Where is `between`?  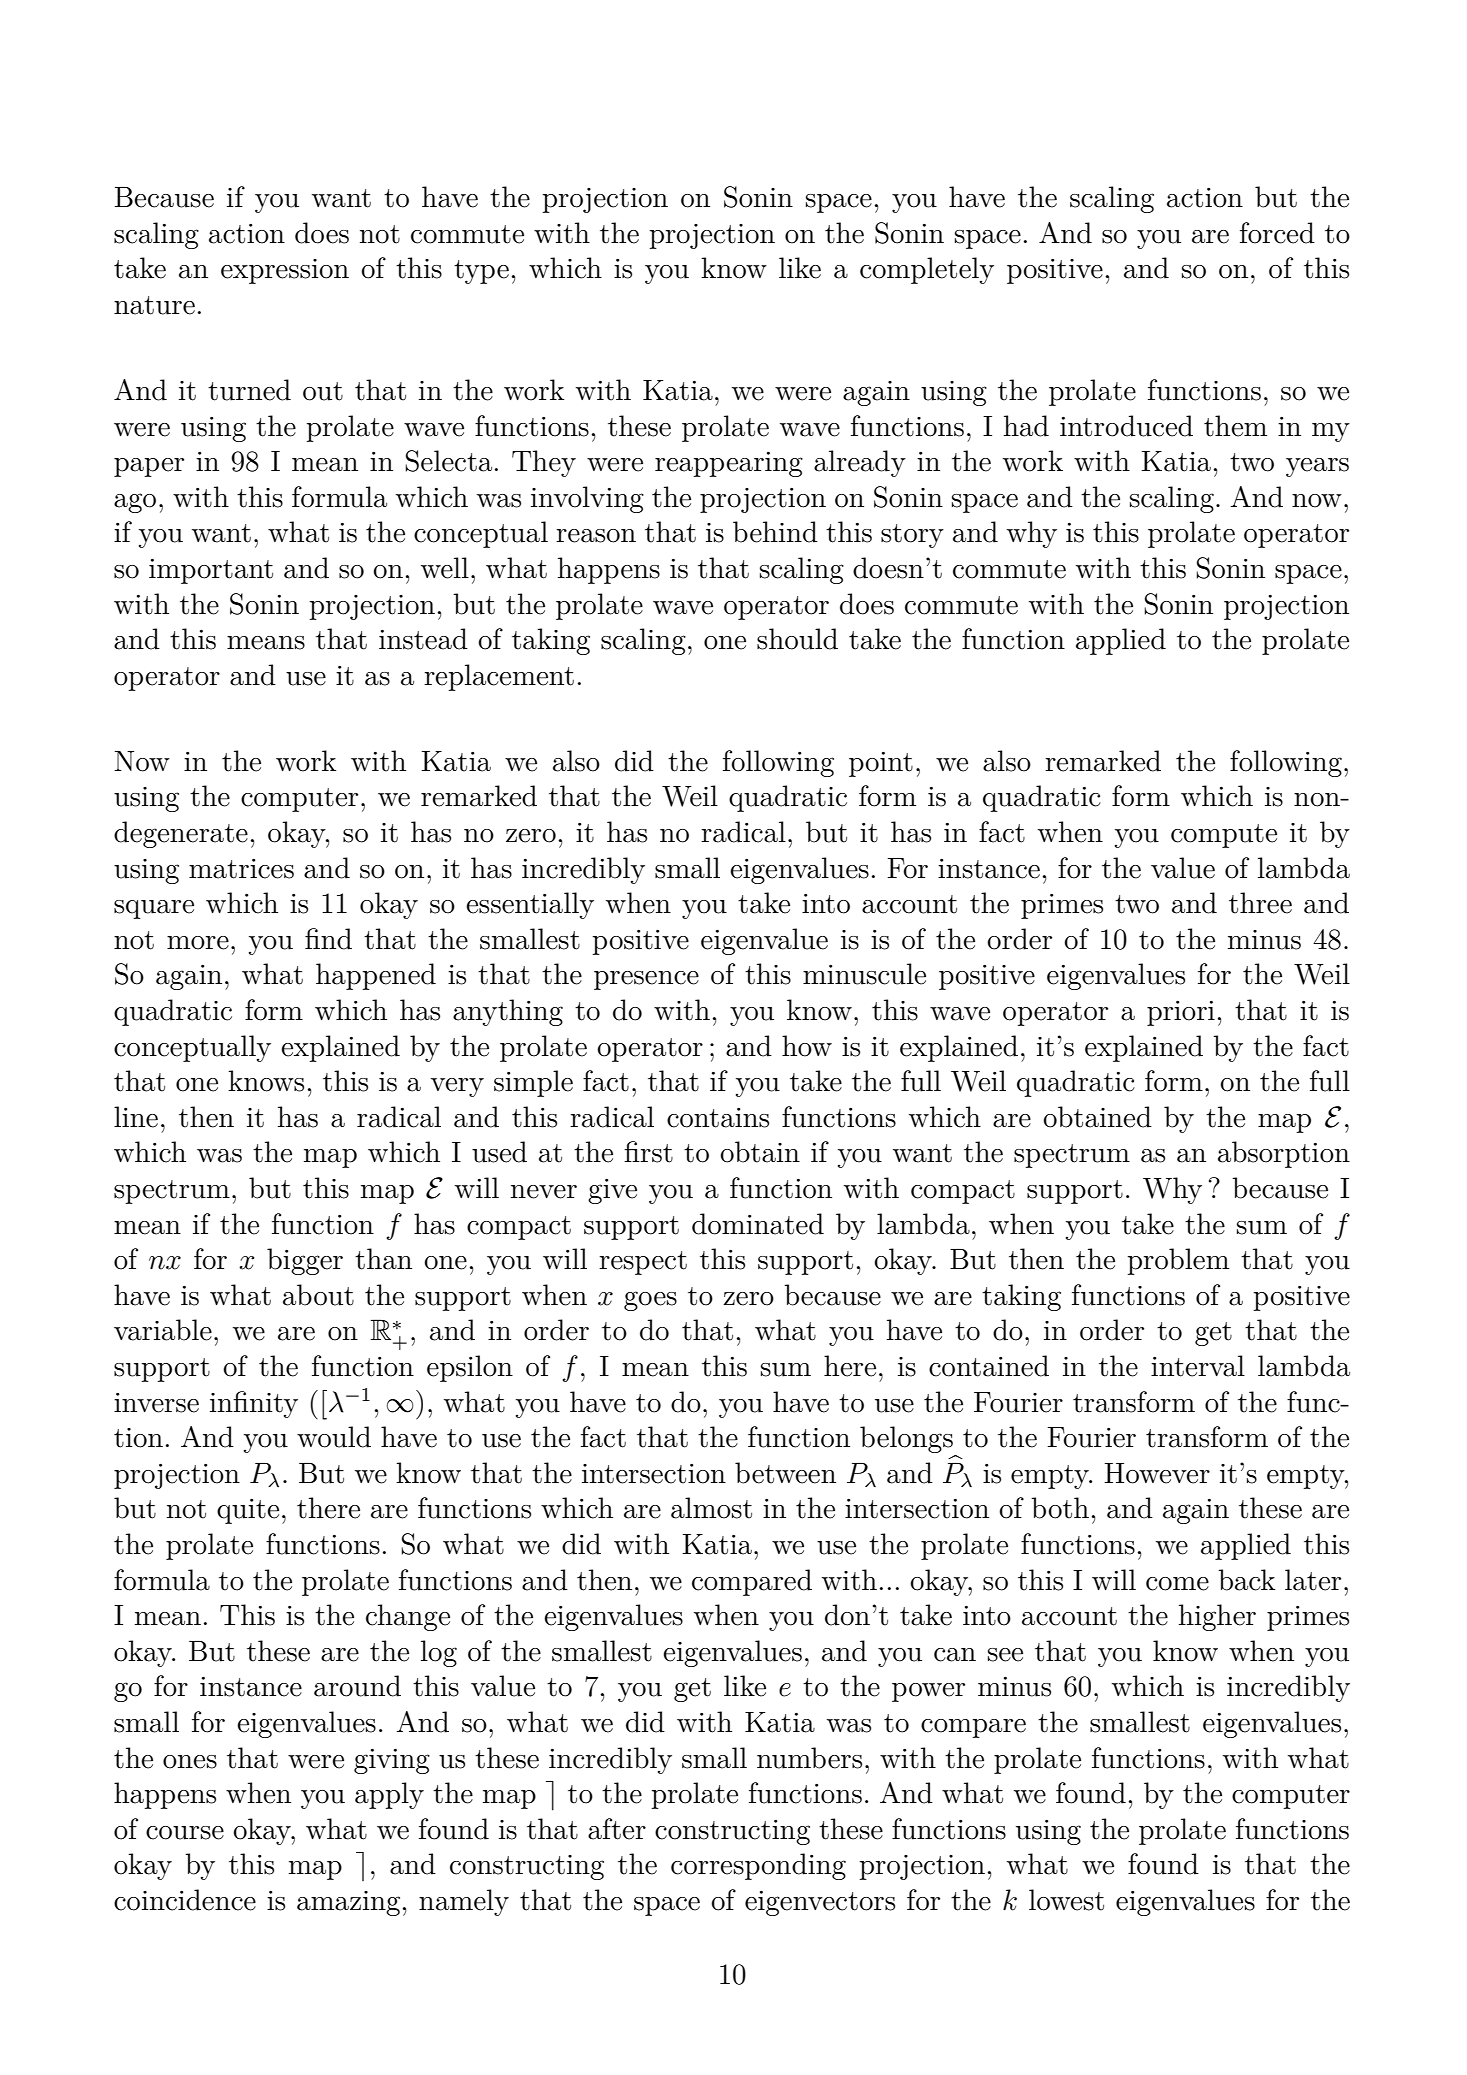 between is located at coordinates (785, 1473).
